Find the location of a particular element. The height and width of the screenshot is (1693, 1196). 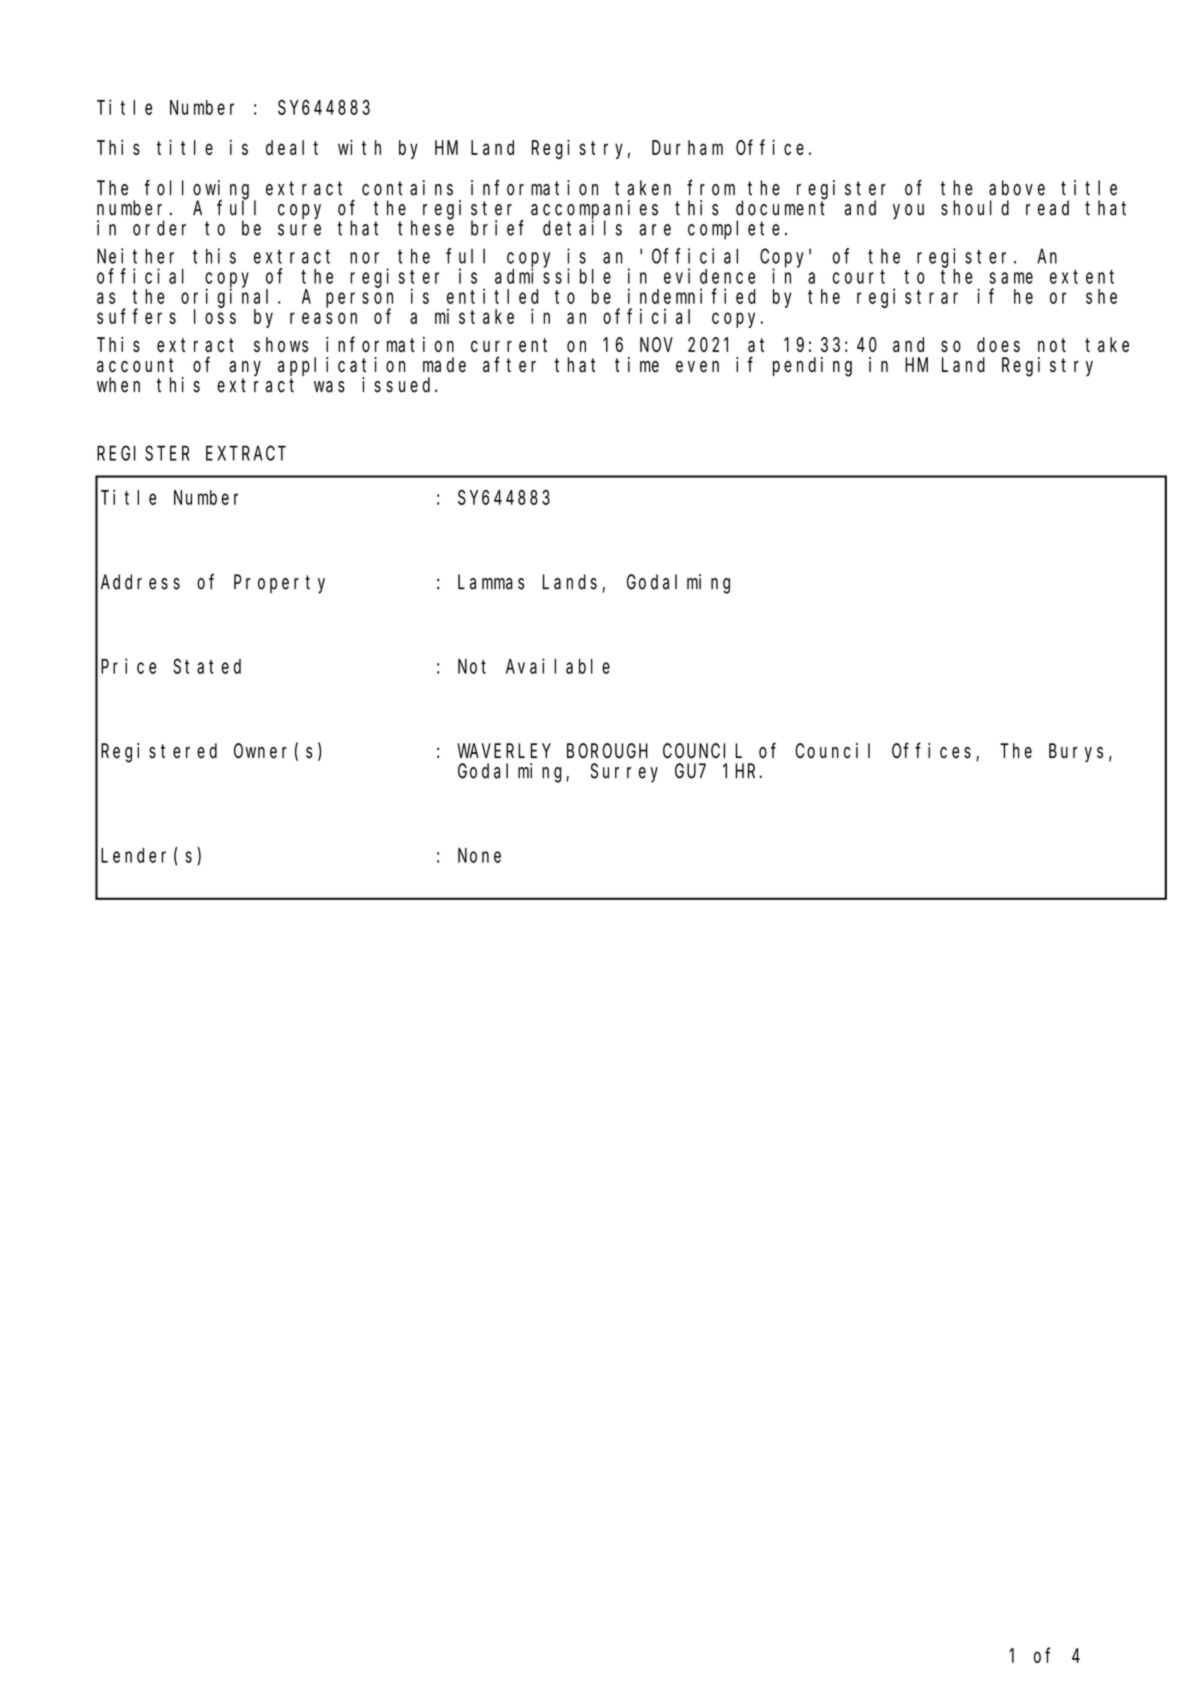

Surrey is located at coordinates (624, 773).
